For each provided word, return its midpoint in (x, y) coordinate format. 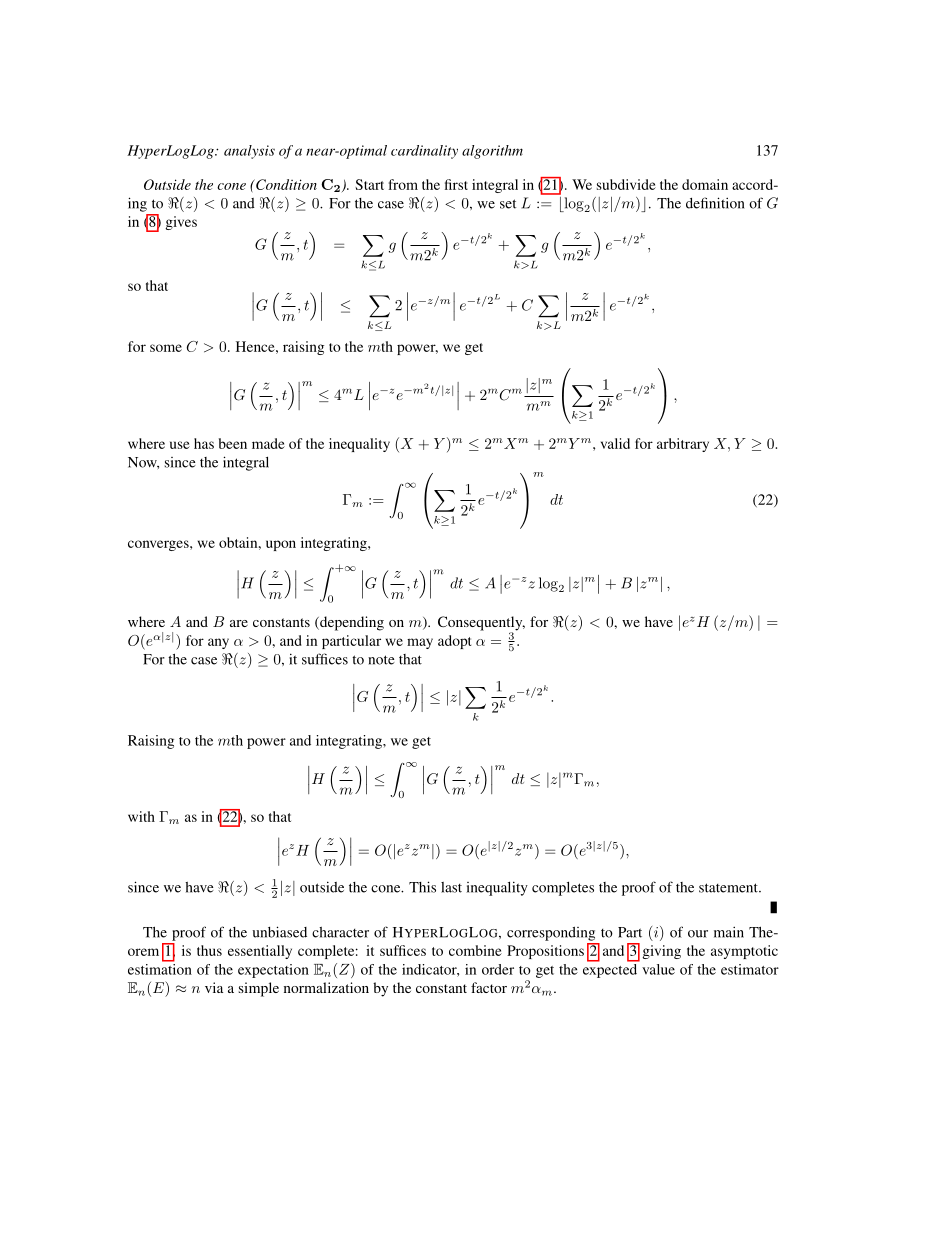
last (451, 887)
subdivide (626, 184)
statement (729, 888)
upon (281, 545)
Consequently (481, 624)
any (218, 643)
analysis (249, 152)
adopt (454, 642)
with (141, 816)
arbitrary (683, 445)
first (456, 184)
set (508, 204)
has (204, 443)
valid (615, 443)
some (166, 348)
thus (209, 950)
